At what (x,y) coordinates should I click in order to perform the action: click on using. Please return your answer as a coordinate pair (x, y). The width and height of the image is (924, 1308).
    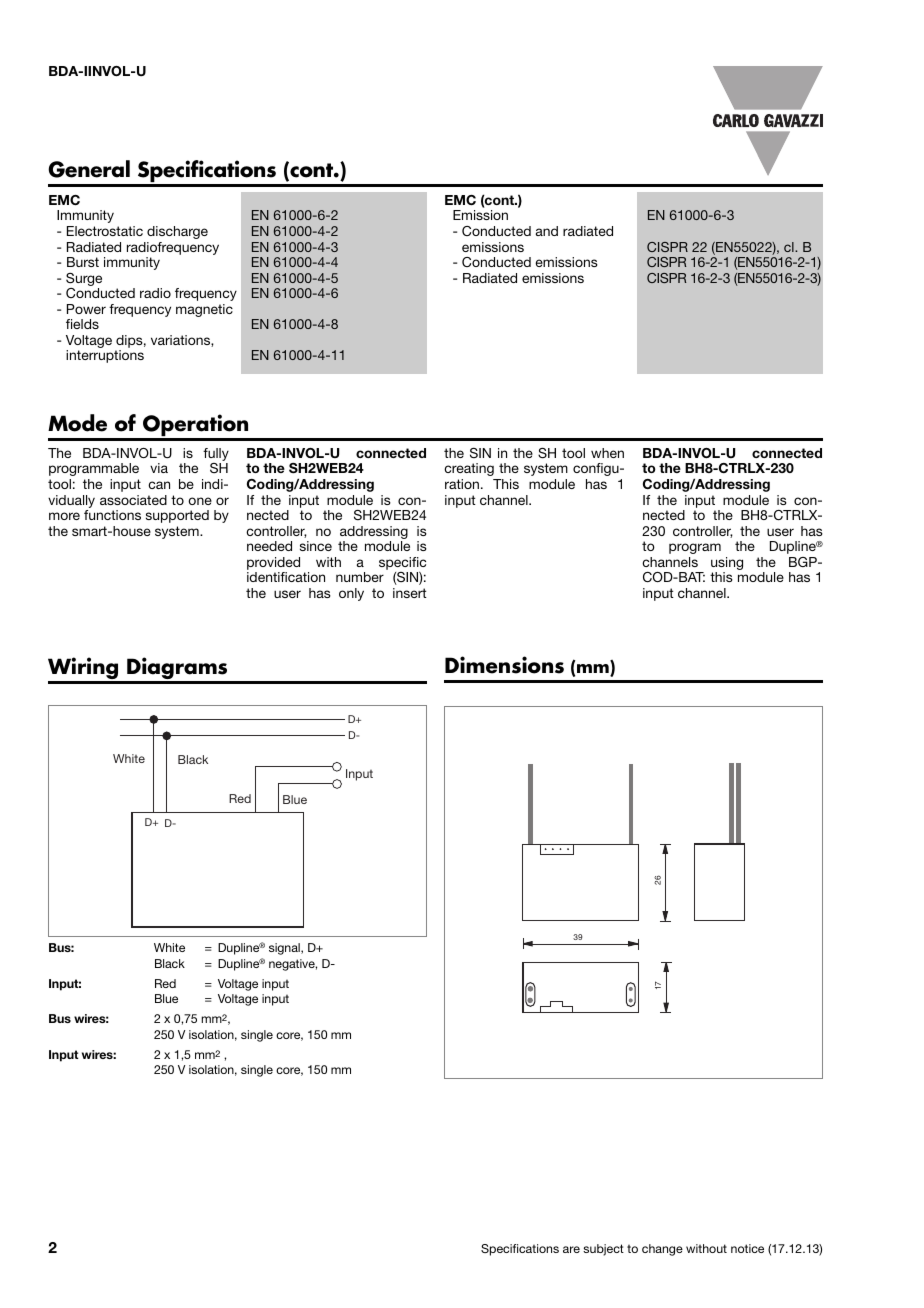
    Looking at the image, I should click on (727, 565).
